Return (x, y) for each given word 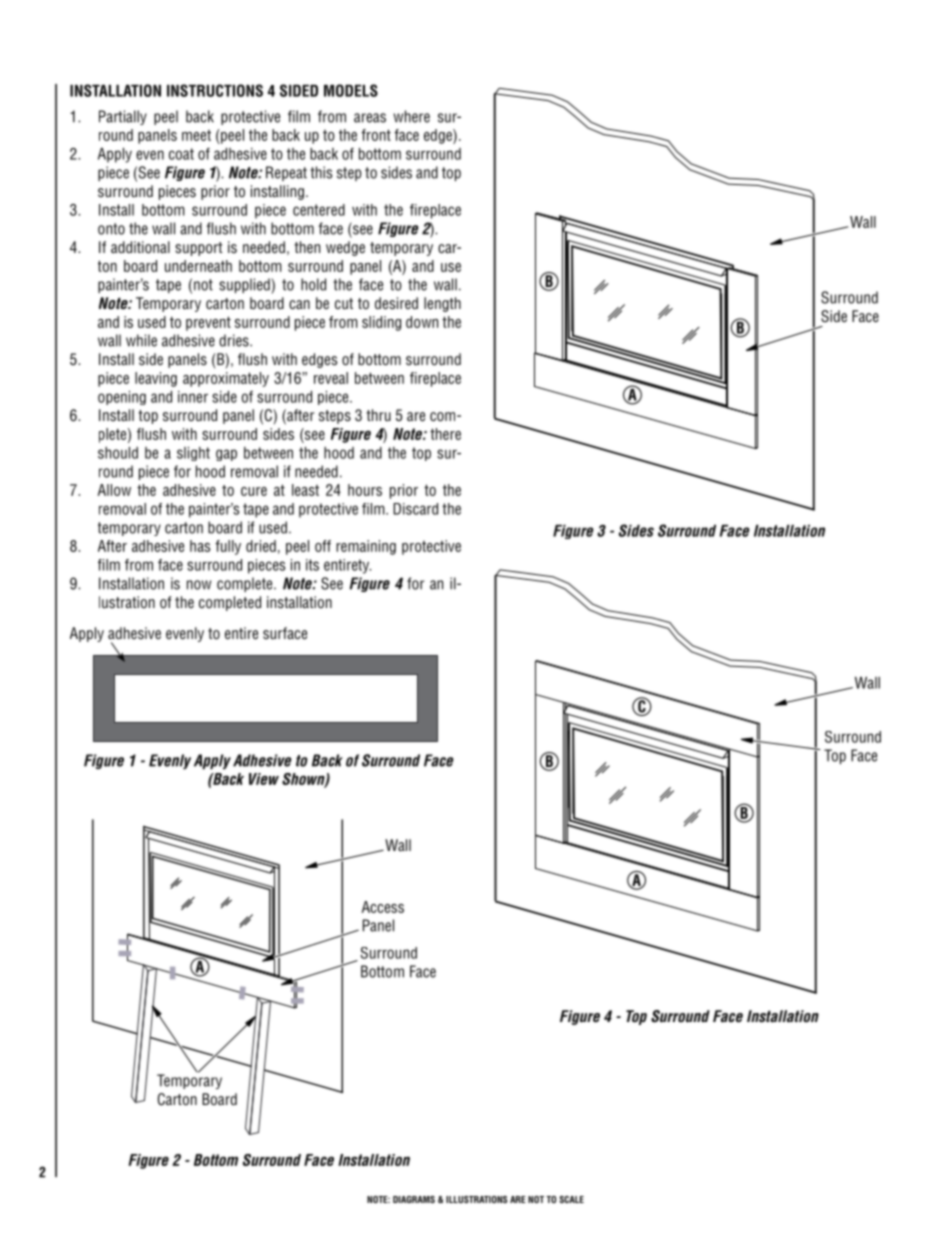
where (411, 116)
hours (365, 490)
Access (383, 907)
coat (181, 154)
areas (370, 118)
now (199, 585)
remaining (366, 547)
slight (193, 454)
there (445, 434)
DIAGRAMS (414, 1199)
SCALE (571, 1199)
